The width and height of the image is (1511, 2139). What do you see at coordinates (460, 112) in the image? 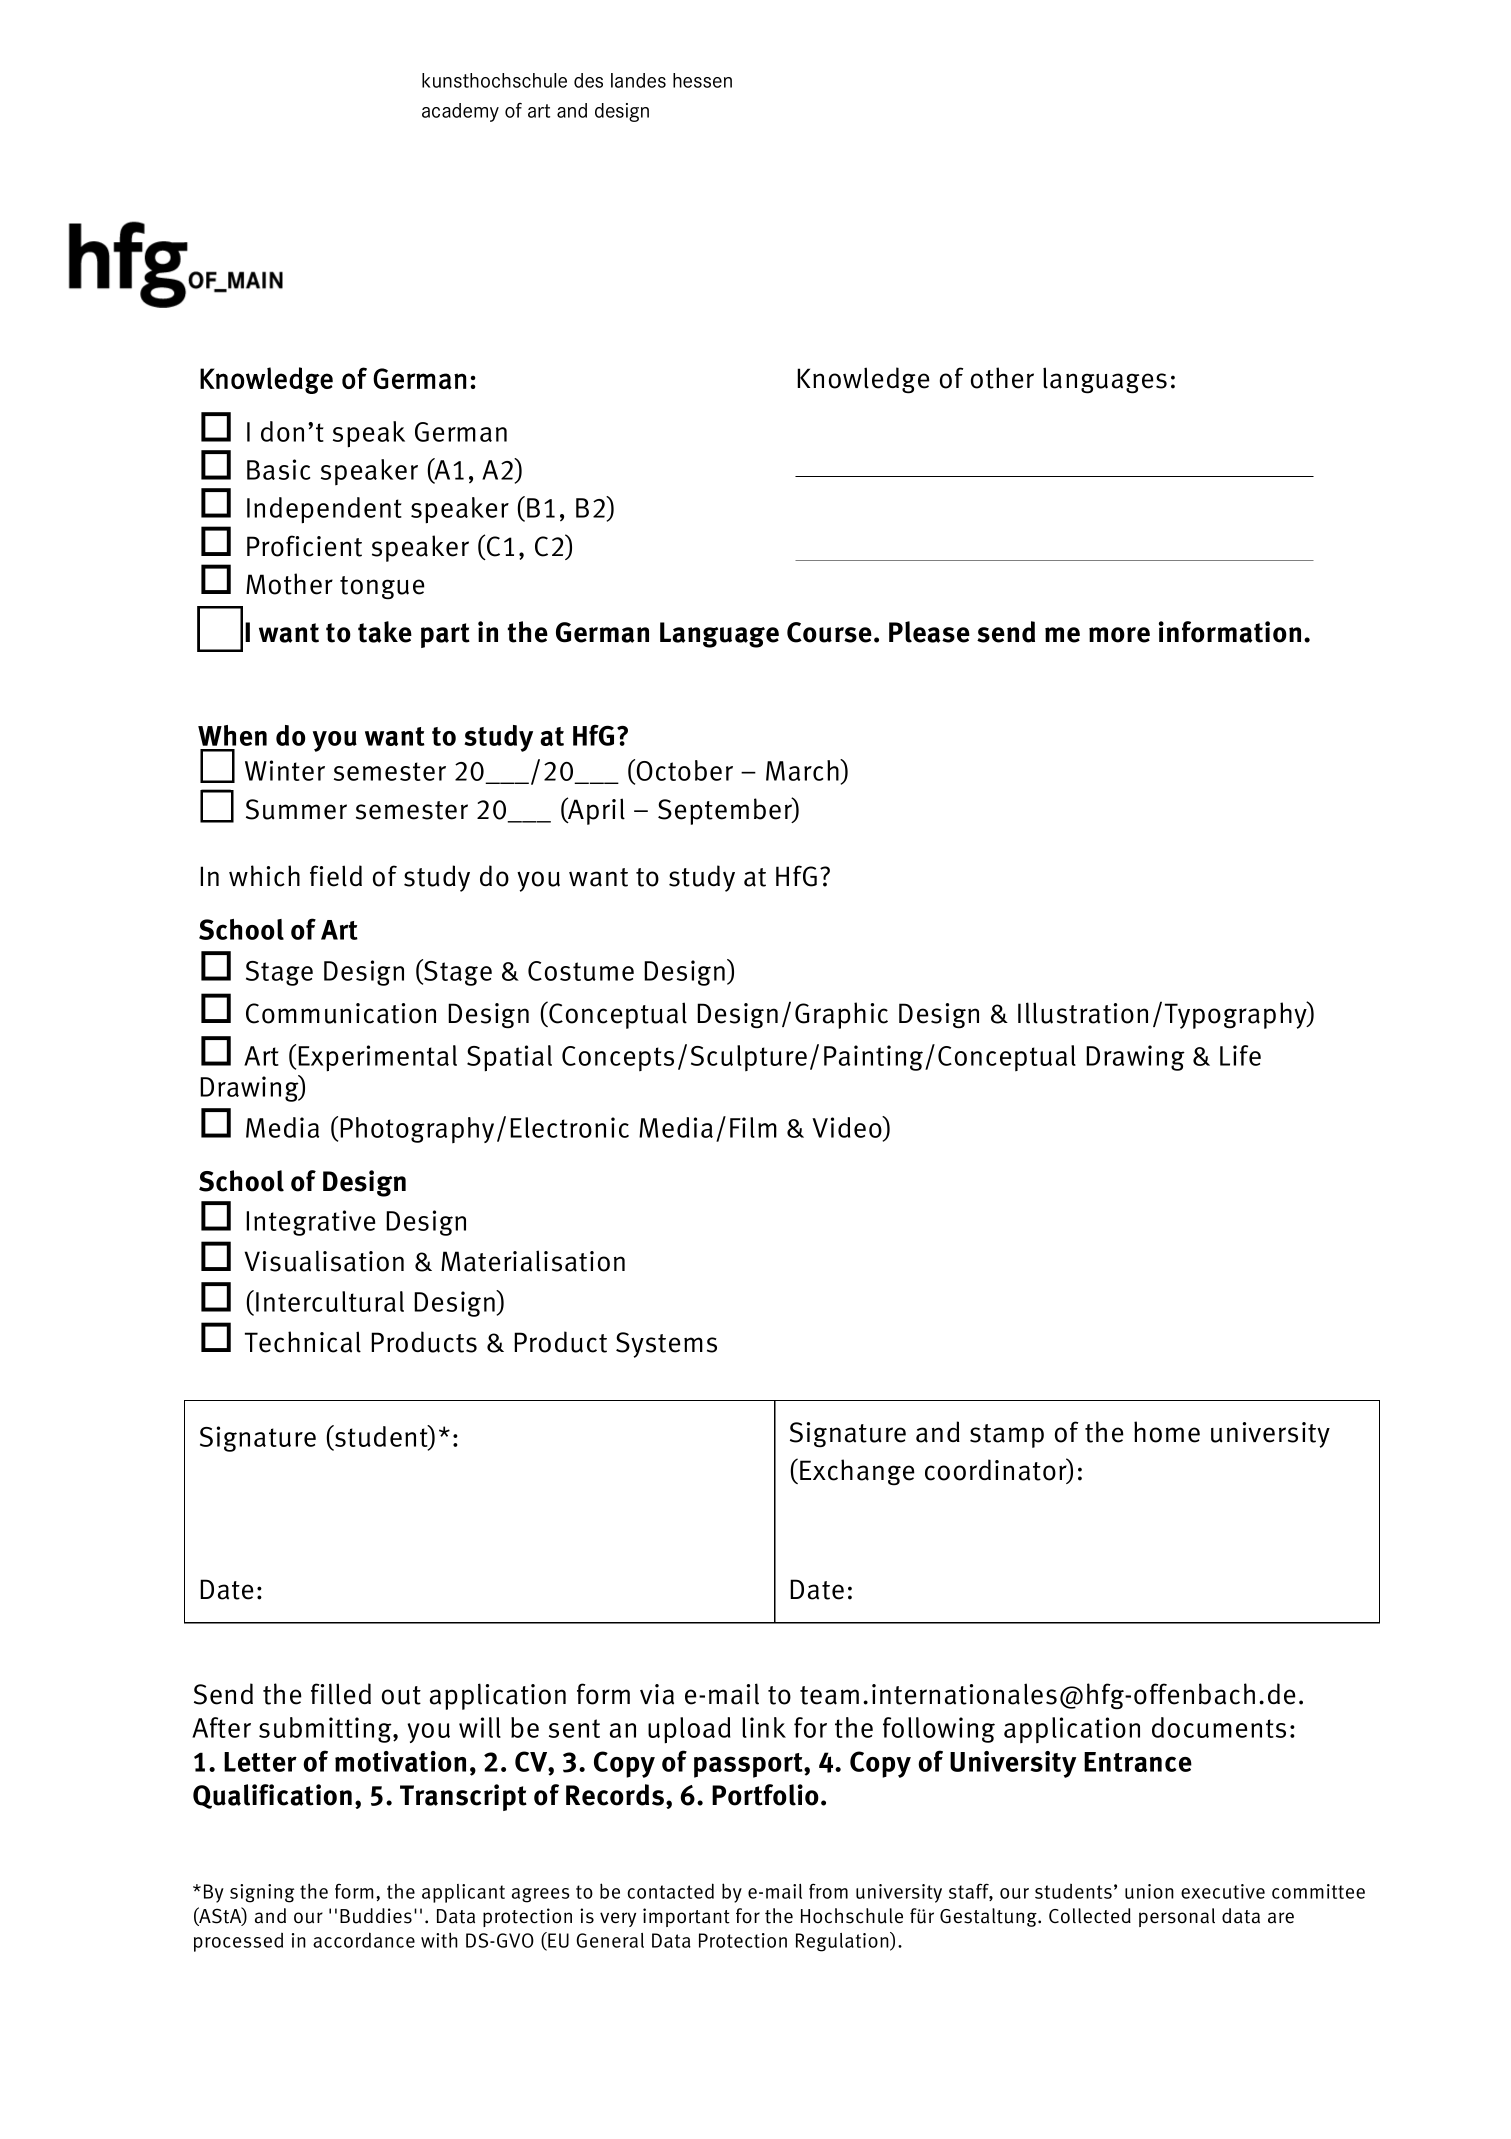
I see `academy` at bounding box center [460, 112].
